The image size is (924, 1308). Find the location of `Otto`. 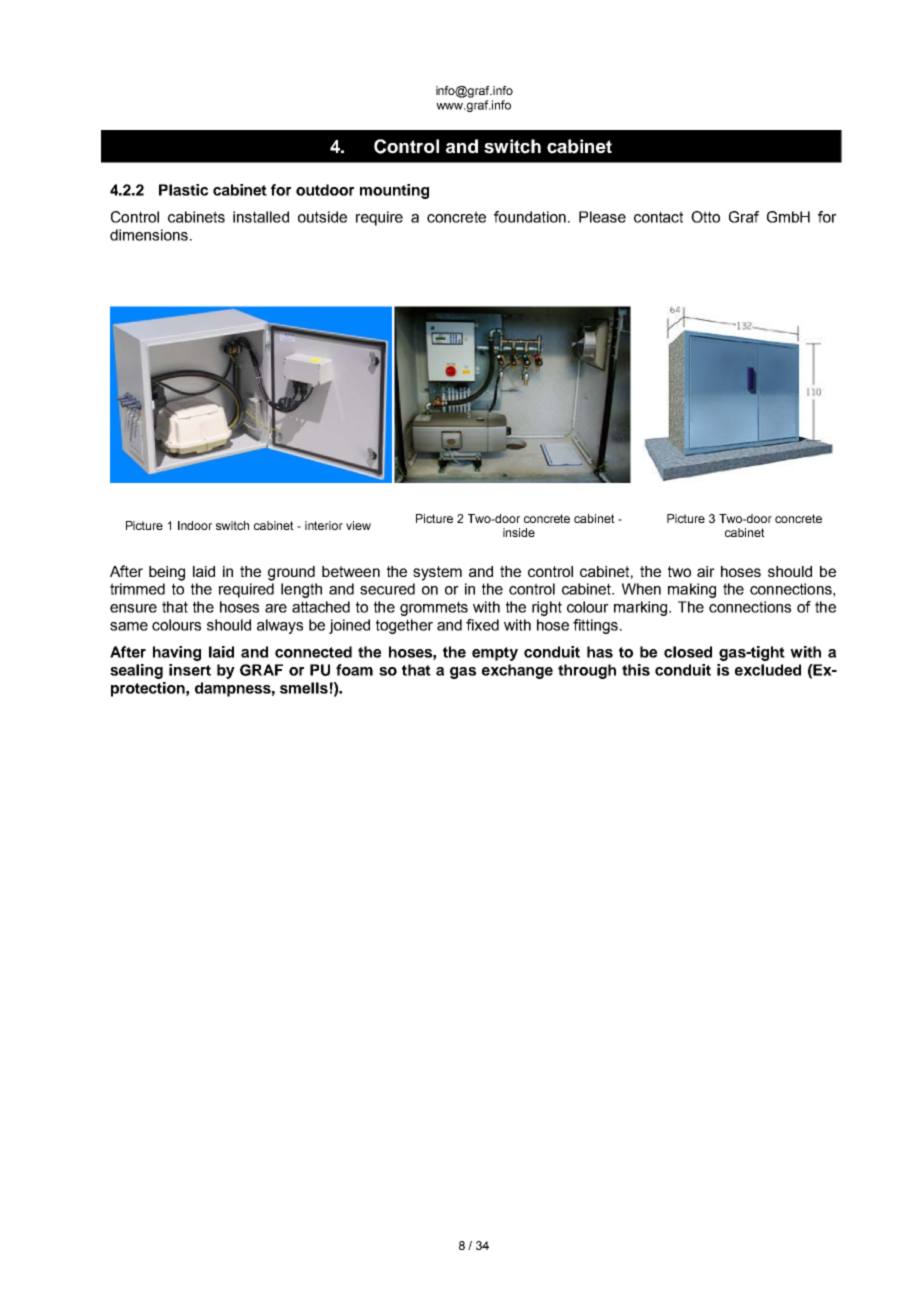

Otto is located at coordinates (705, 217).
